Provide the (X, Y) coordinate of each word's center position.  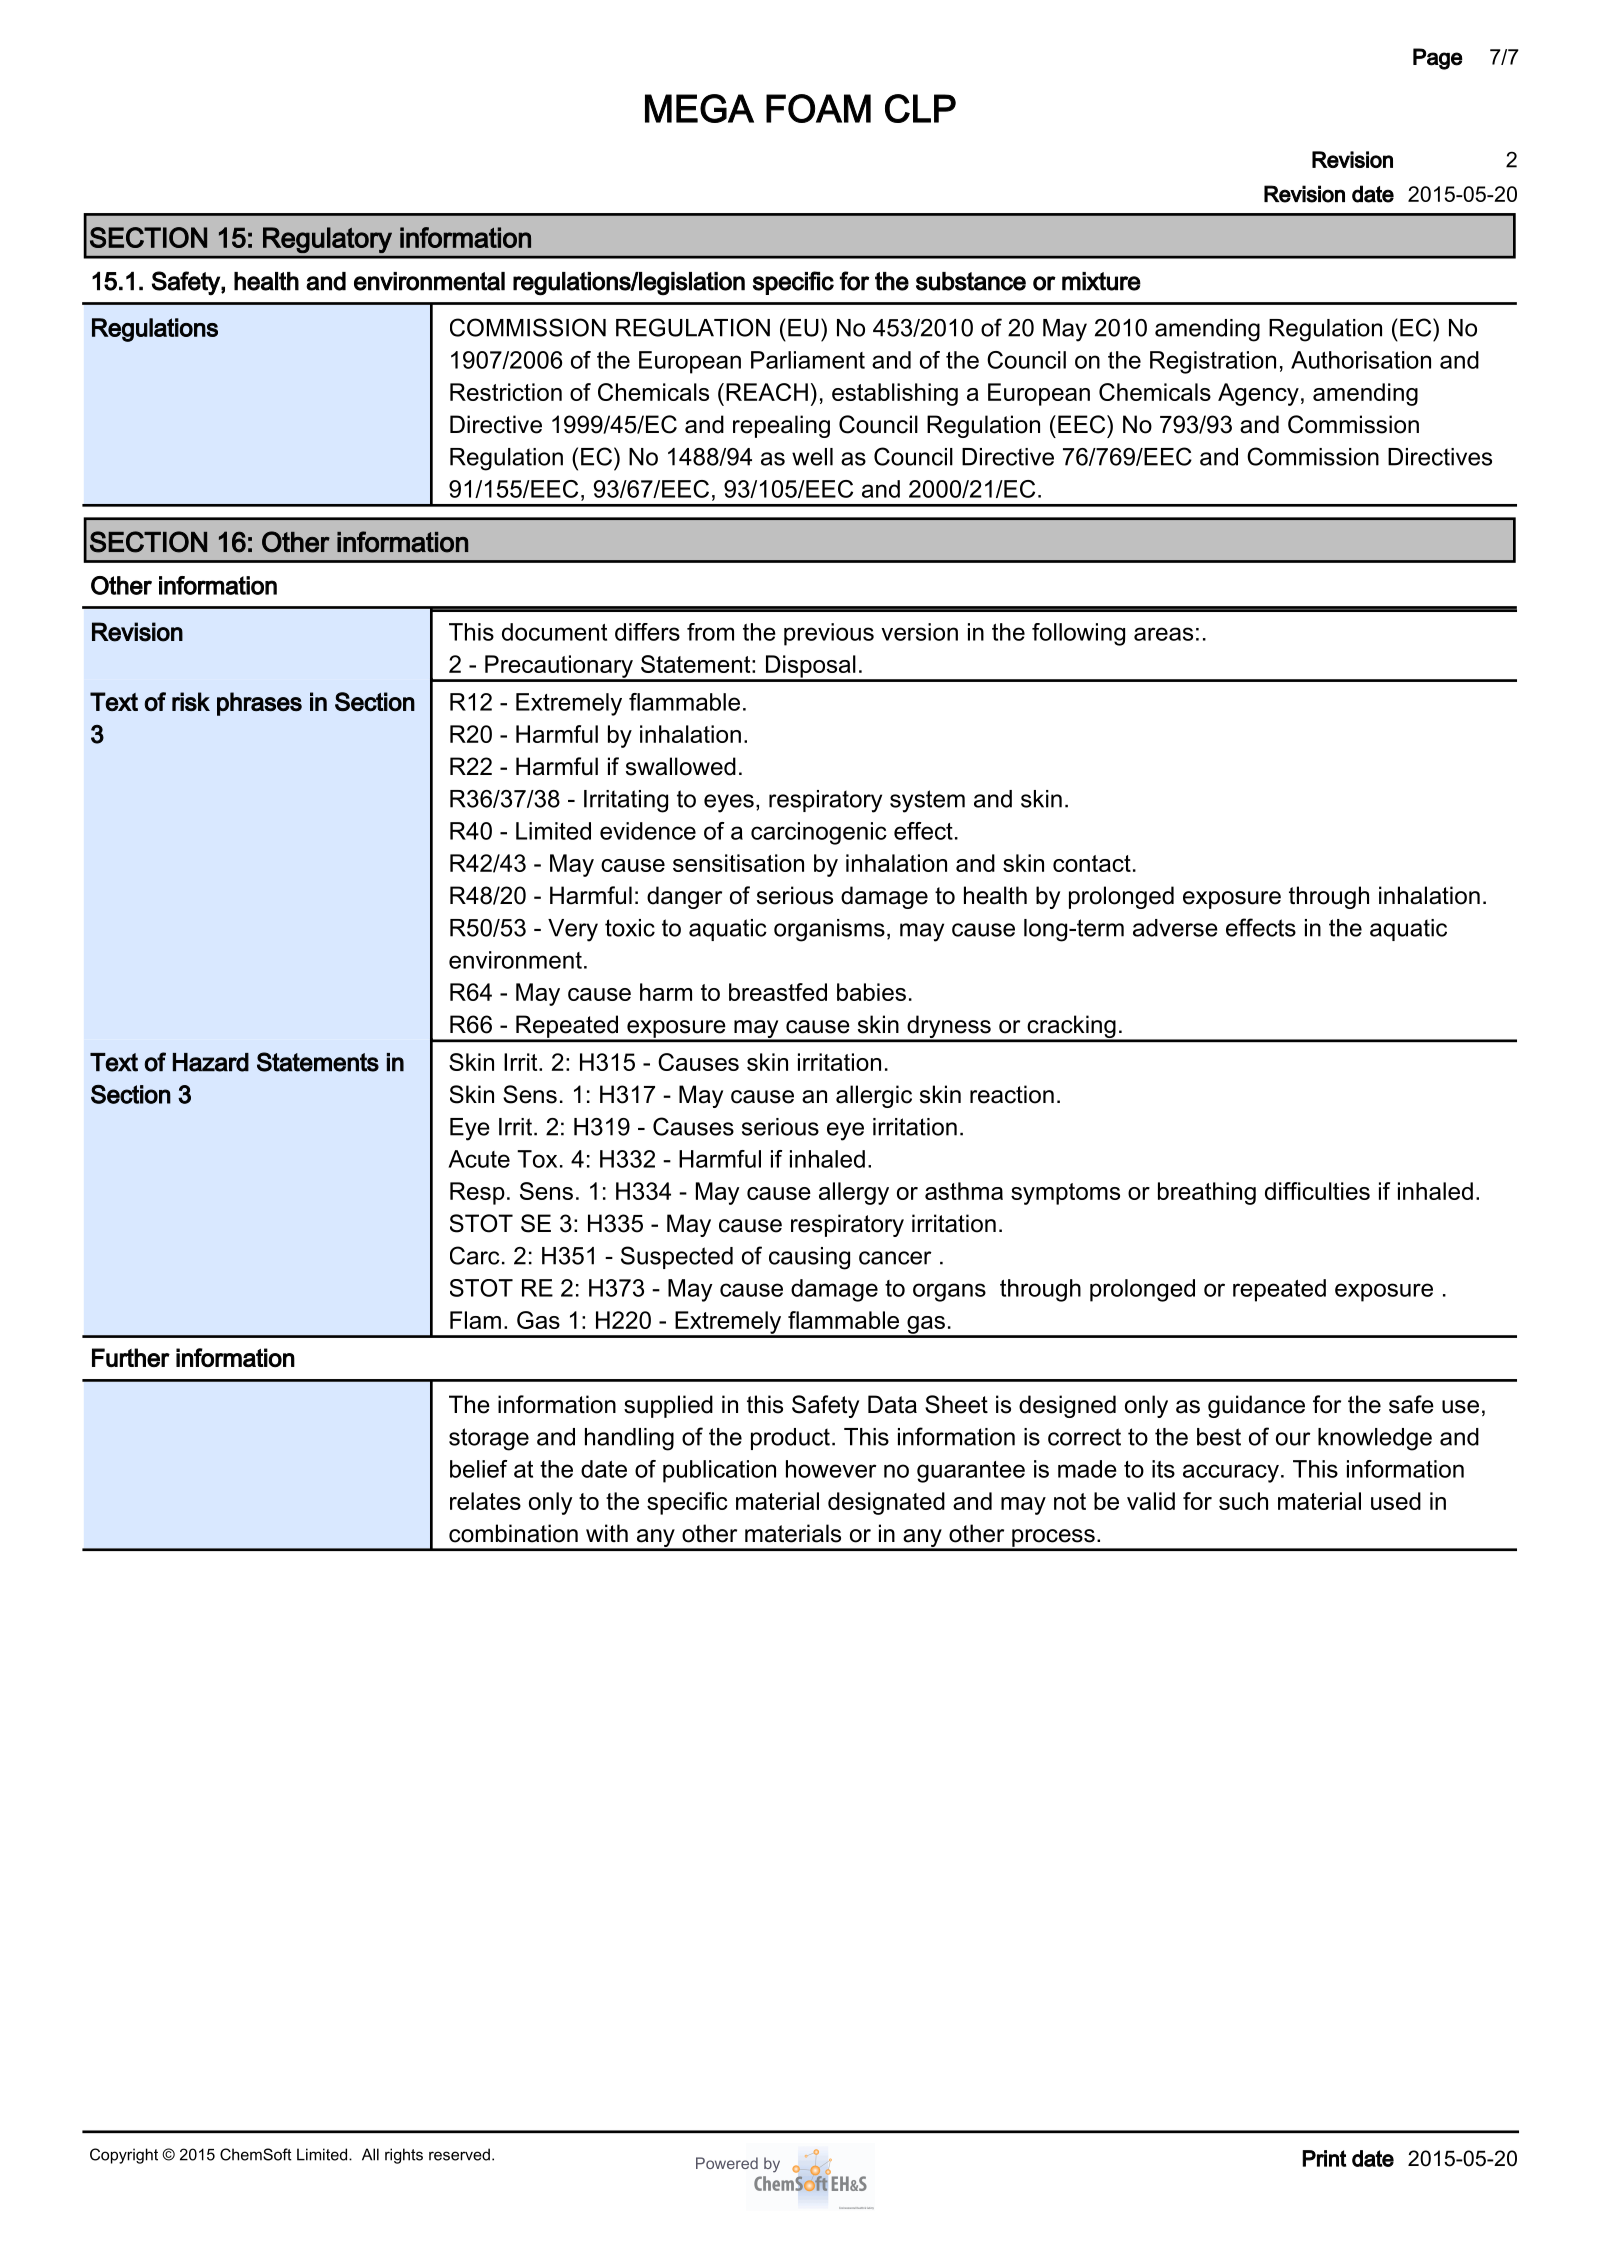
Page (1438, 59)
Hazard (211, 1062)
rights (404, 2156)
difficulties (1317, 1191)
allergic (874, 1096)
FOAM (818, 108)
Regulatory (327, 240)
